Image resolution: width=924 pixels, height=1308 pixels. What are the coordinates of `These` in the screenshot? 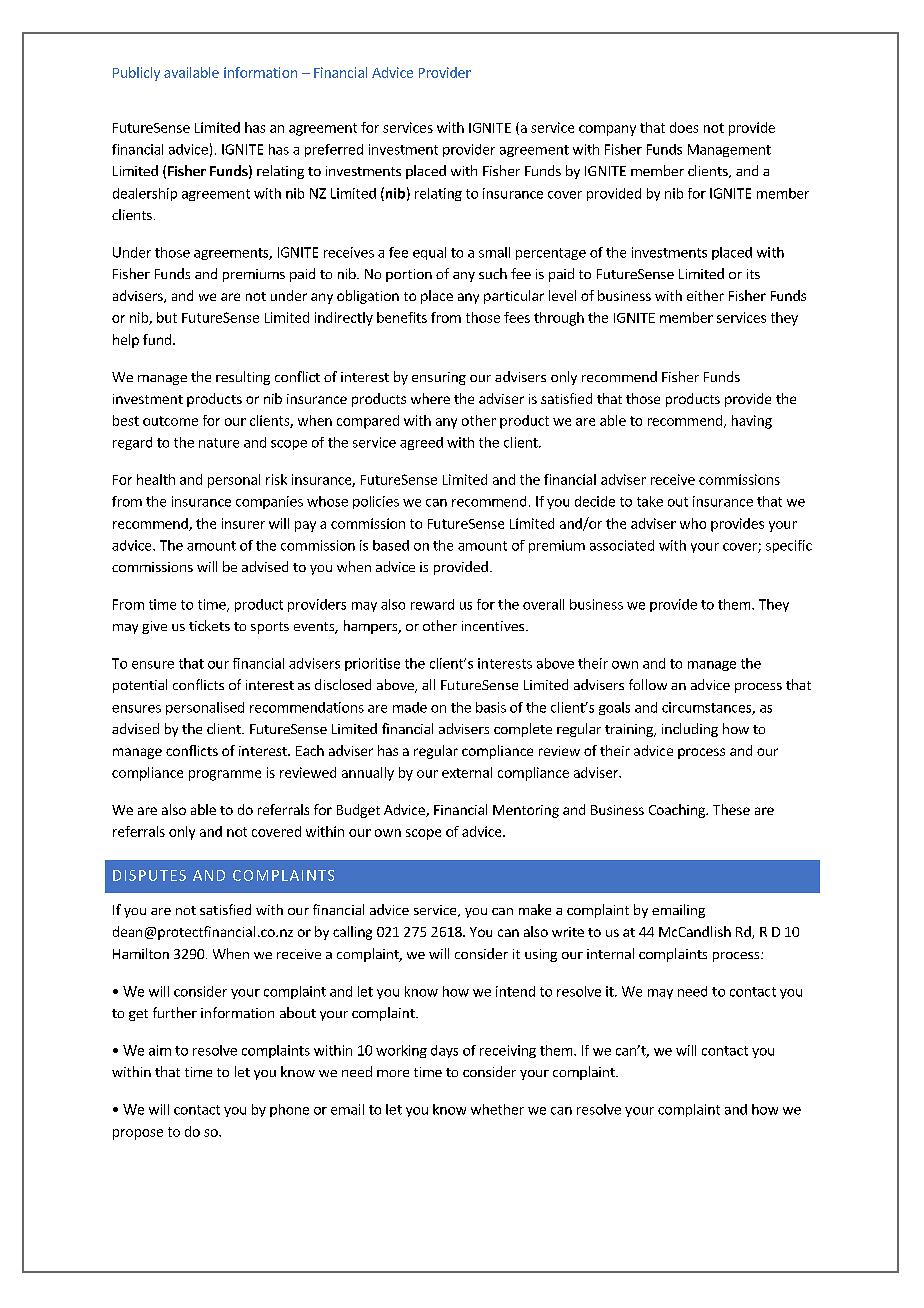 It's located at (731, 809).
